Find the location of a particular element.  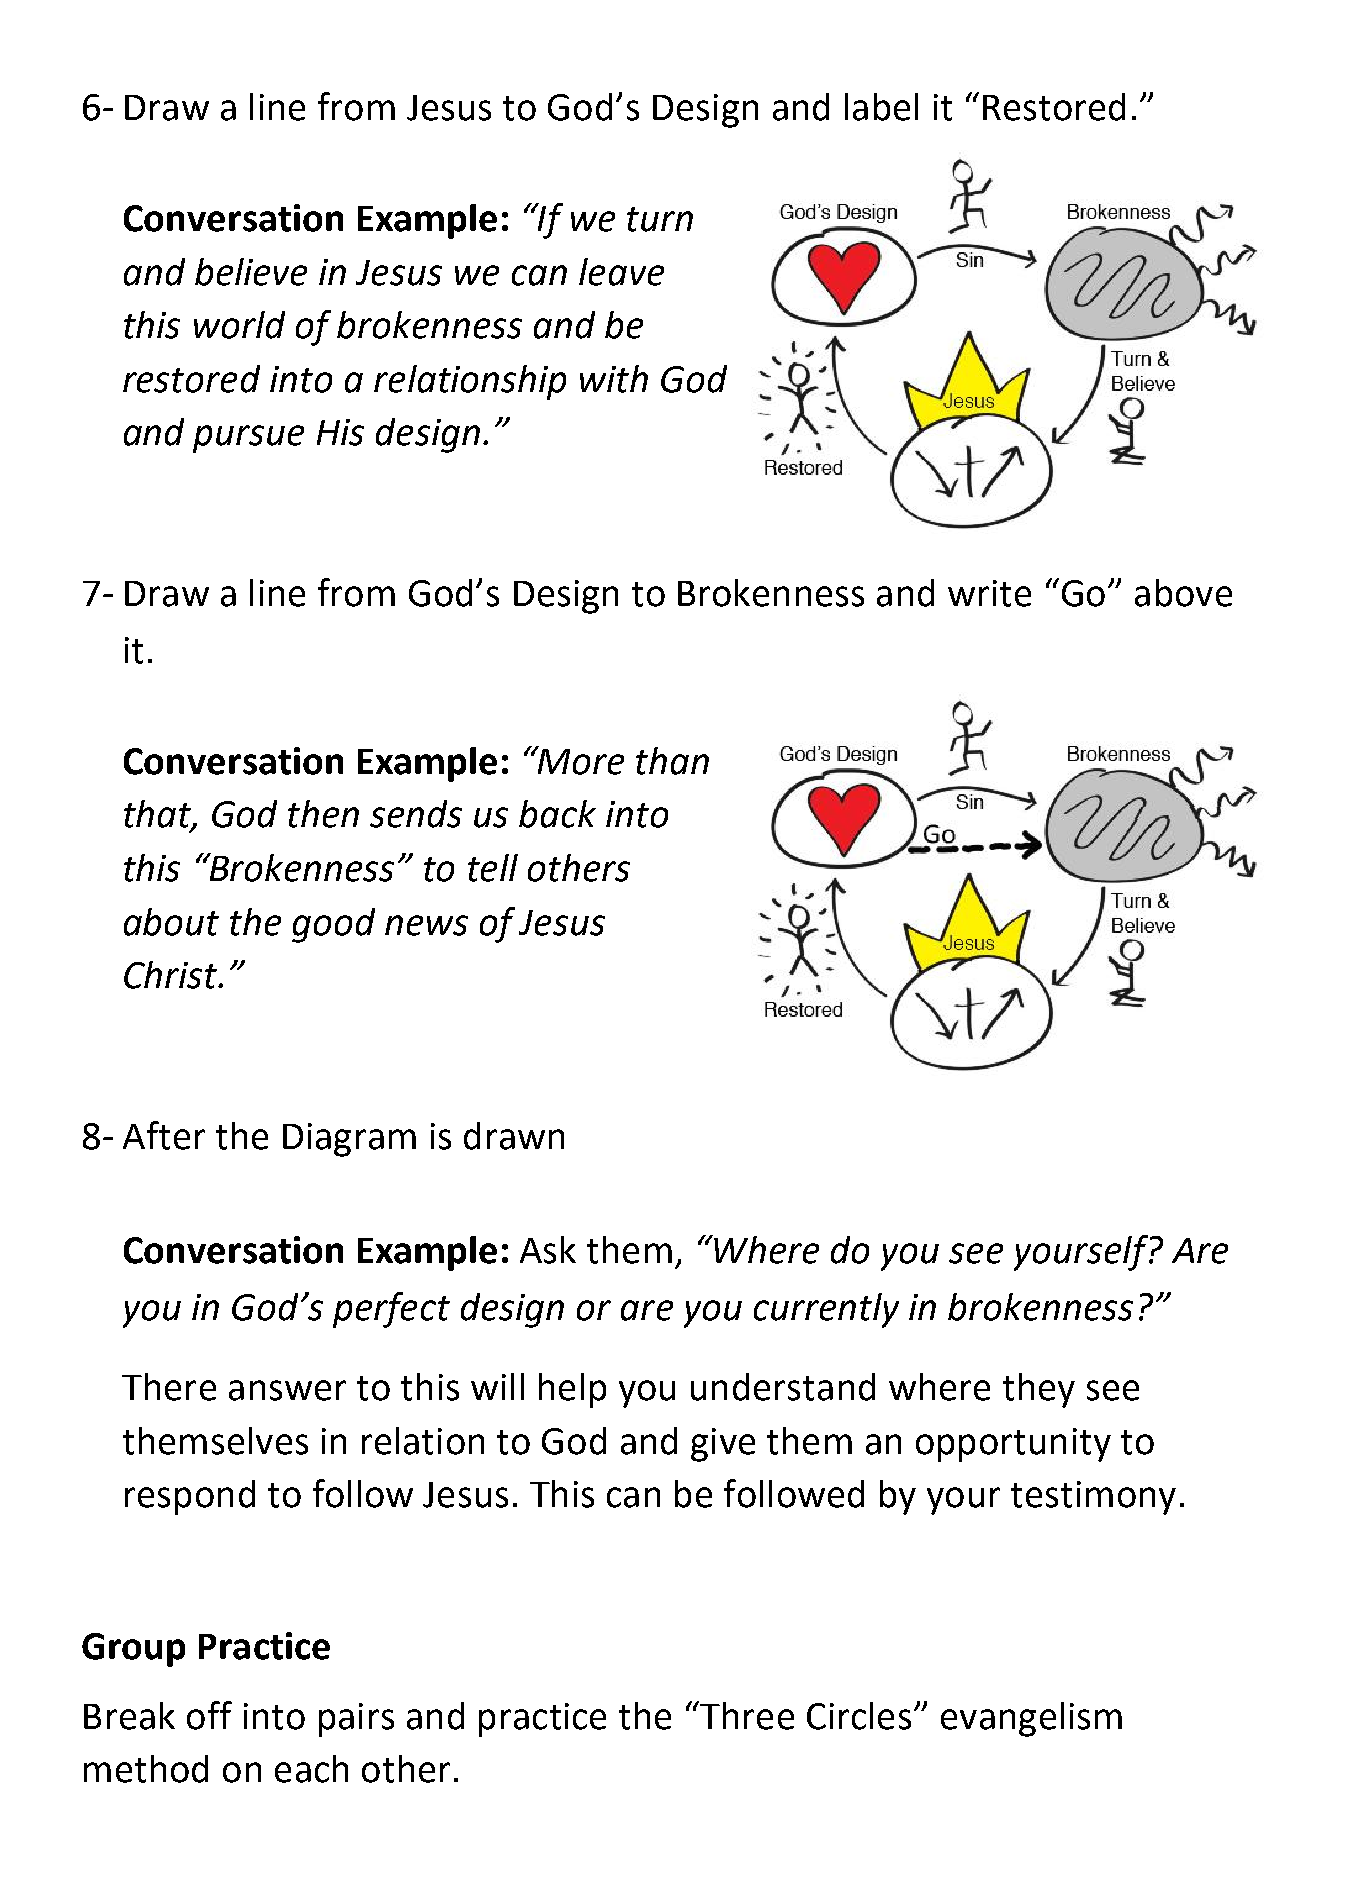

Diagram is located at coordinates (349, 1140).
